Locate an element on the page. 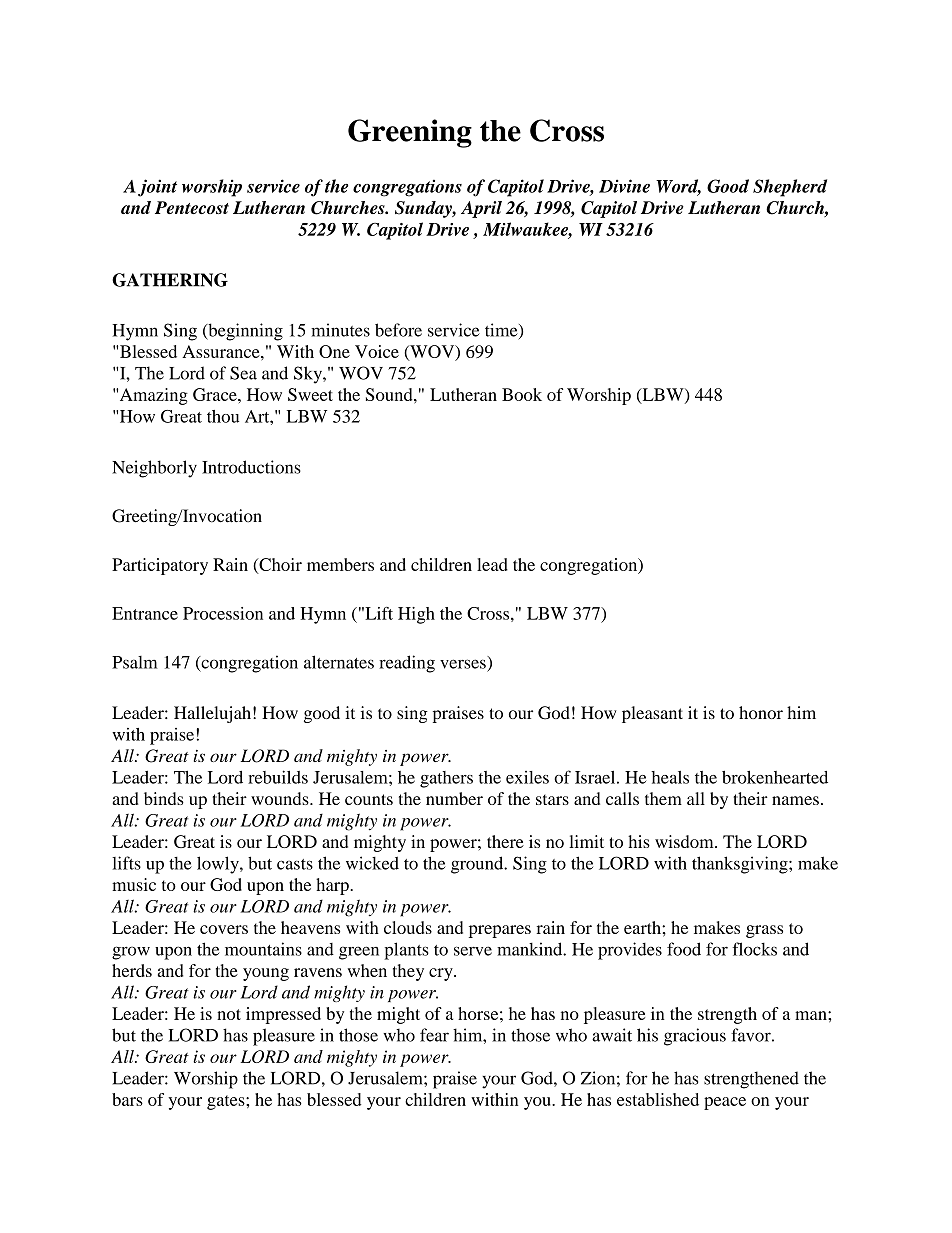  Pentecost is located at coordinates (192, 207).
